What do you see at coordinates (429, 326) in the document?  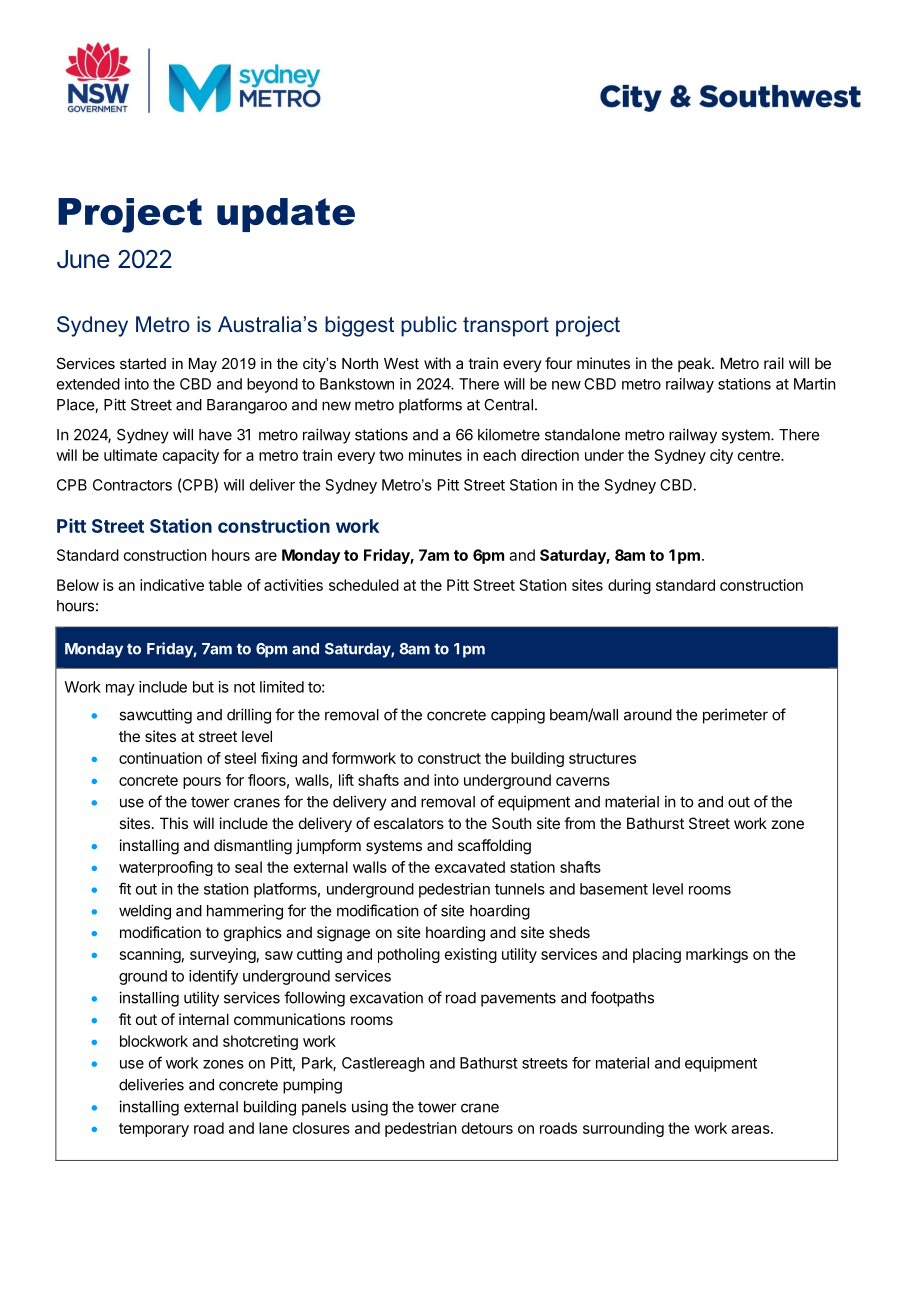 I see `public` at bounding box center [429, 326].
